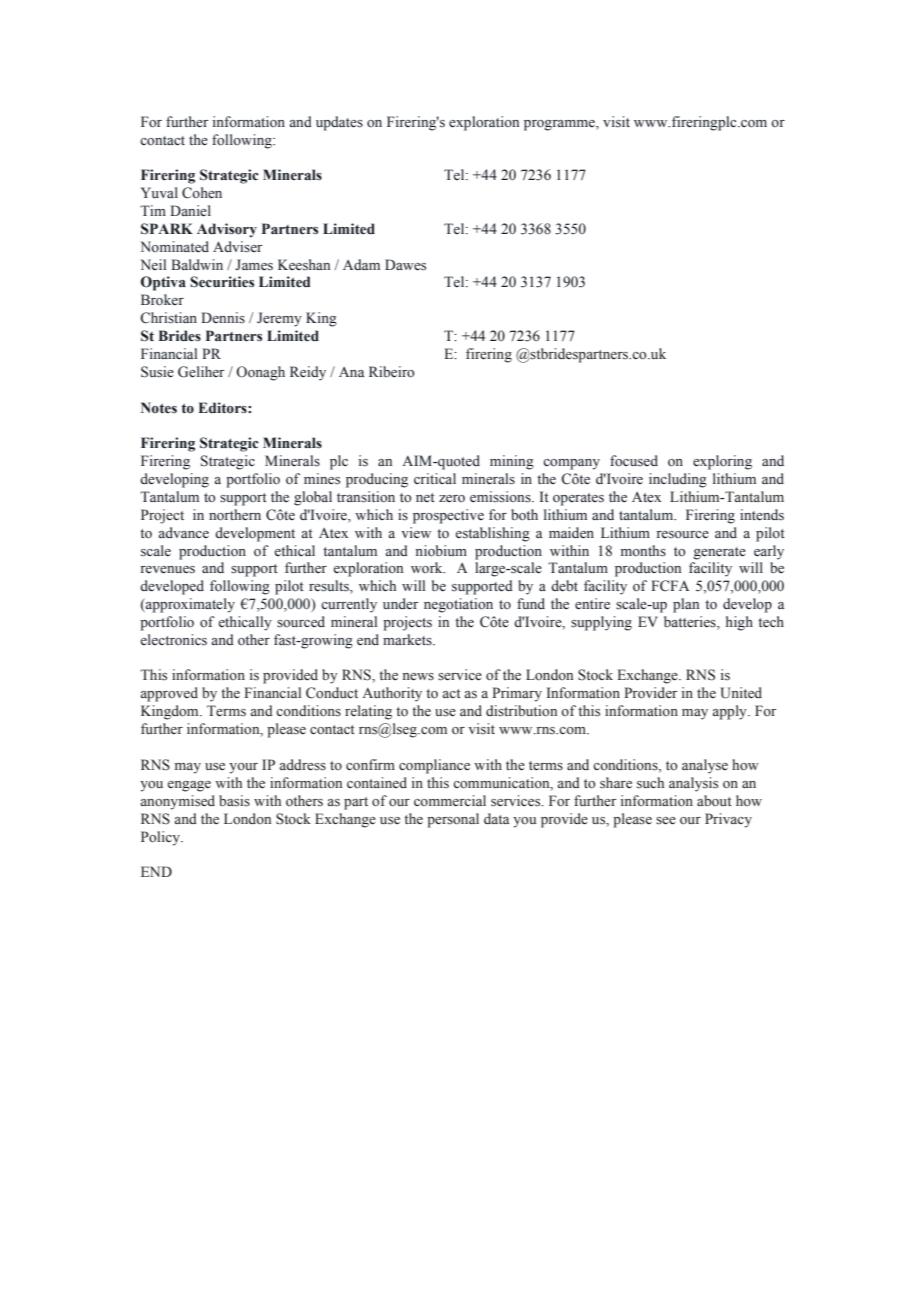 The image size is (924, 1308). What do you see at coordinates (691, 623) in the screenshot?
I see `batteries` at bounding box center [691, 623].
